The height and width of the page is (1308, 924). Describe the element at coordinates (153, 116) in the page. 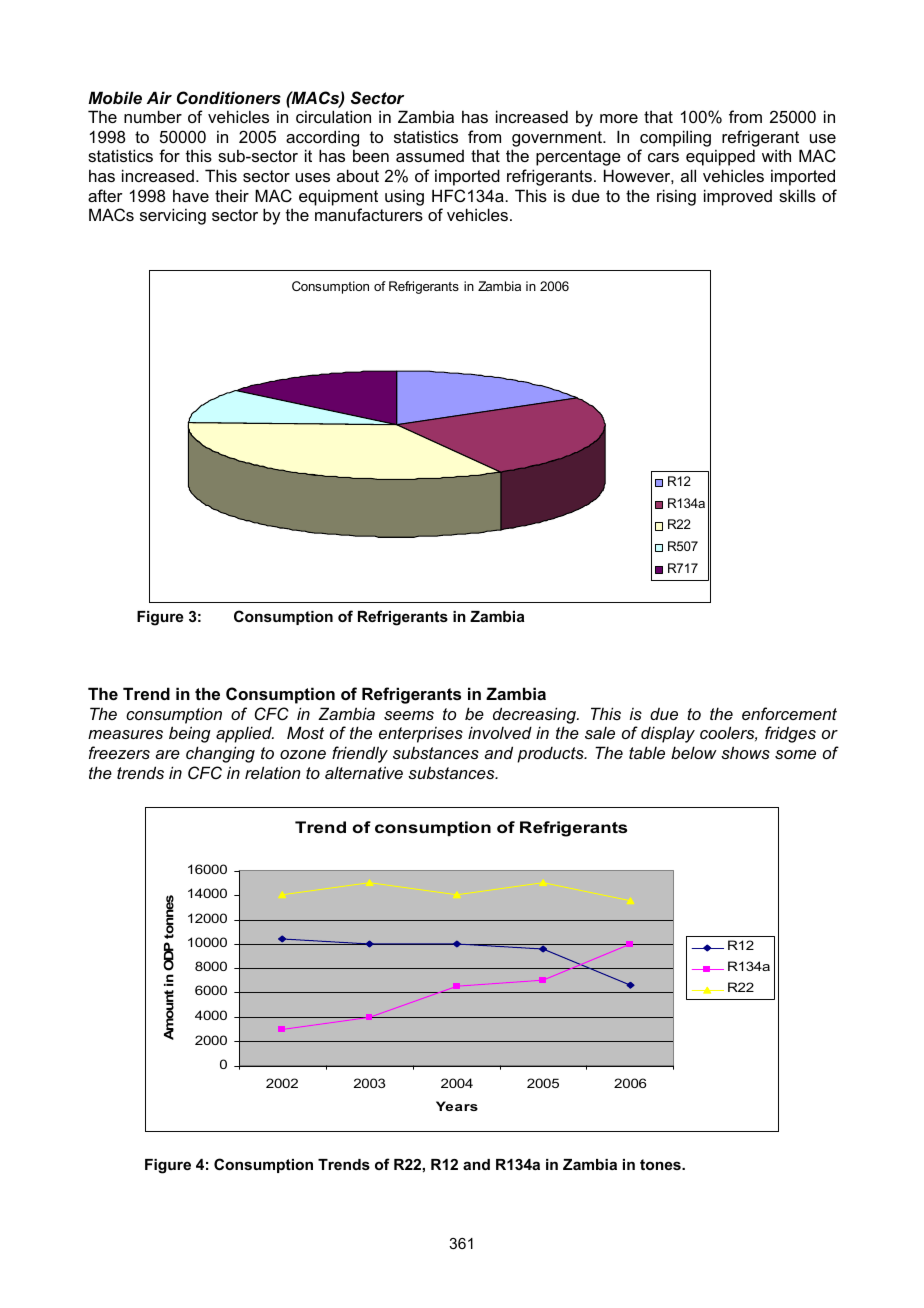

I see `number` at that location.
